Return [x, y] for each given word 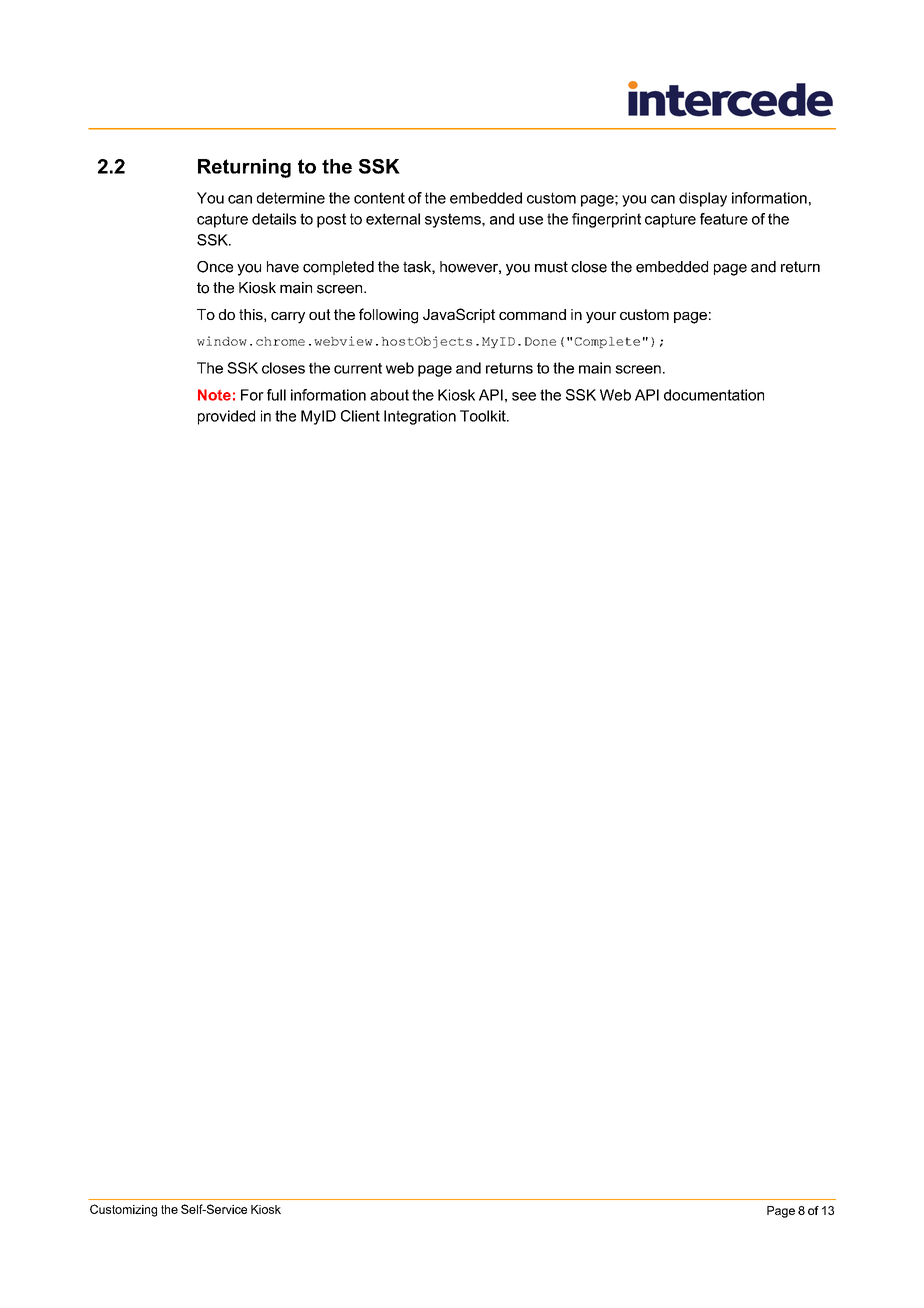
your [601, 318]
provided [226, 417]
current [358, 368]
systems [454, 220]
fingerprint [606, 220]
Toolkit [484, 416]
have [283, 267]
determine [291, 198]
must [551, 267]
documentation [714, 395]
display [703, 199]
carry [288, 318]
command [532, 314]
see [524, 396]
